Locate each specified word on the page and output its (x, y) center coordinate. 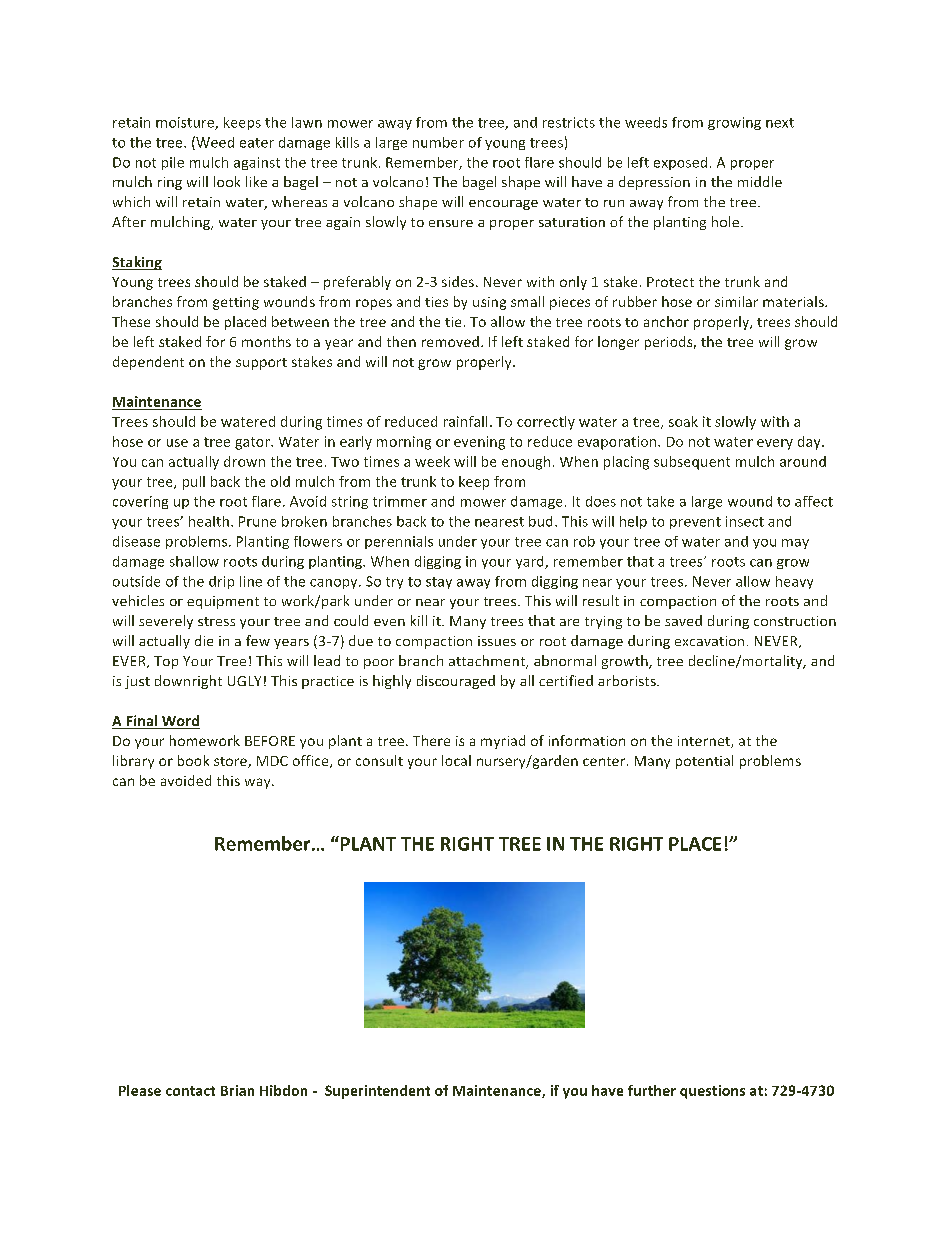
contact (190, 1091)
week (432, 461)
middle (760, 181)
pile (173, 163)
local (456, 760)
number (438, 142)
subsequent (692, 463)
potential (704, 762)
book (193, 760)
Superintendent (377, 1092)
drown (244, 461)
